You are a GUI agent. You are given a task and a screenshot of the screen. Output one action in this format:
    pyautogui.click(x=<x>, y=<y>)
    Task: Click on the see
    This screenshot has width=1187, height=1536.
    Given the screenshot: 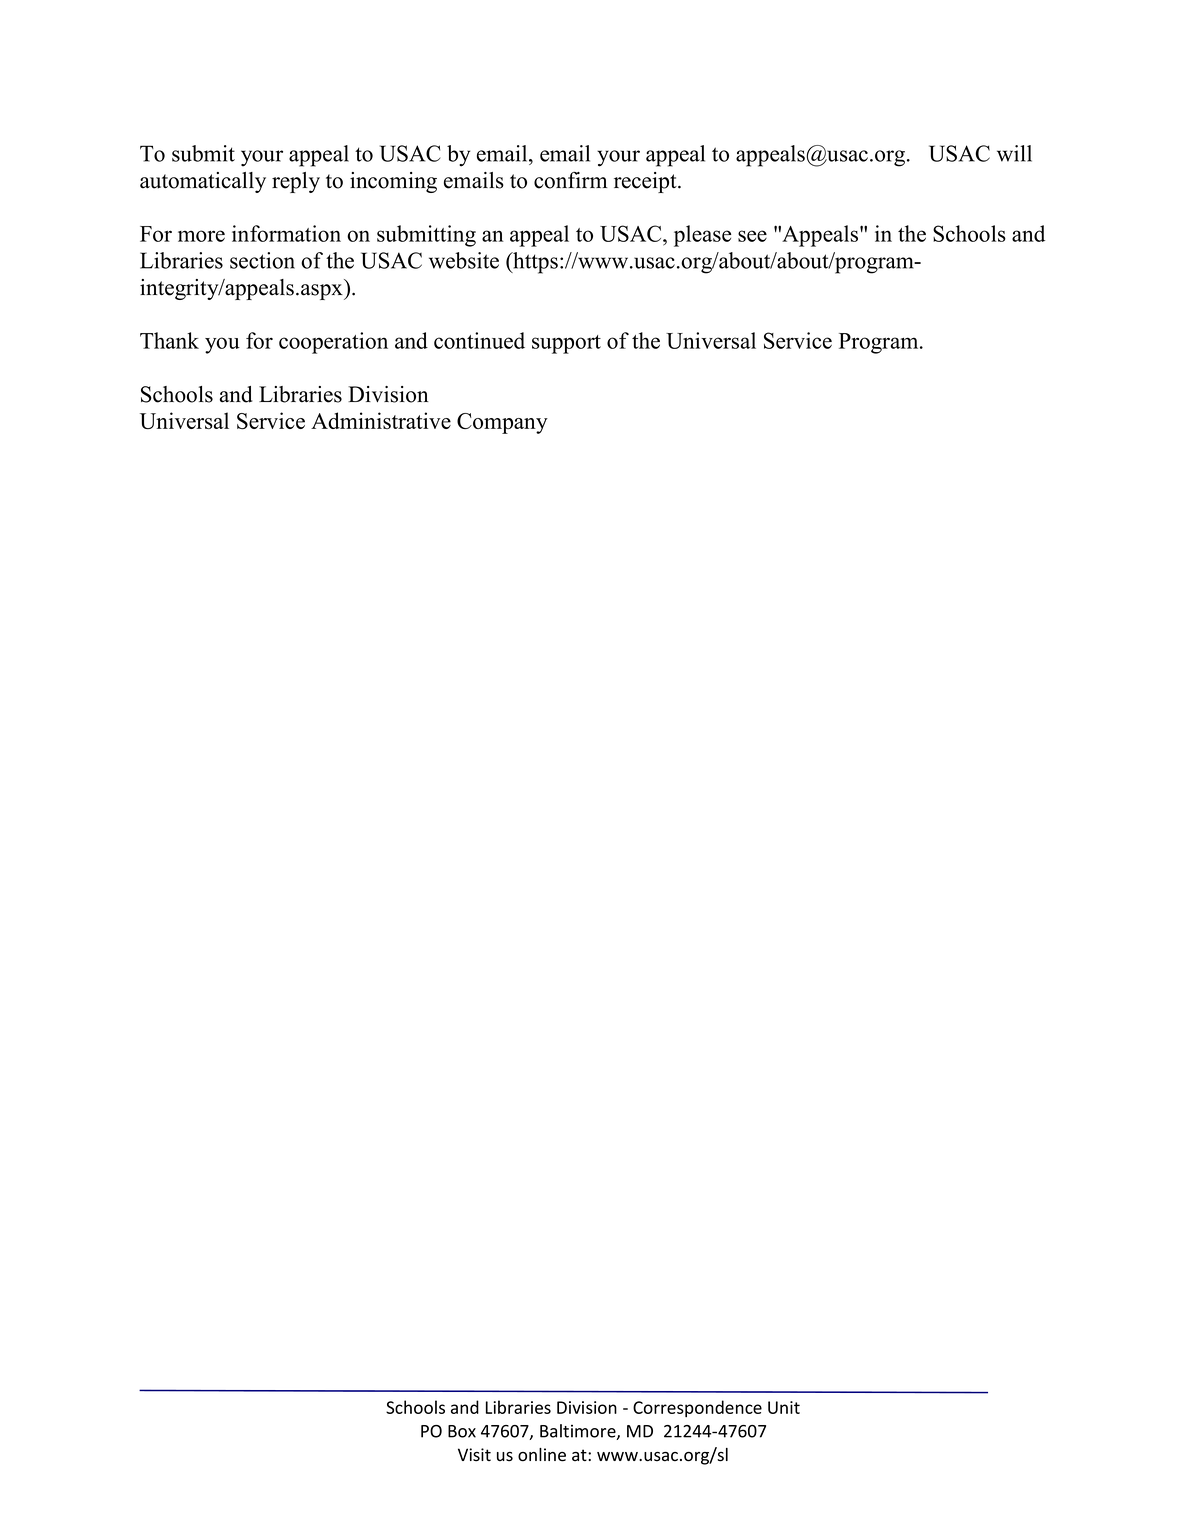 What is the action you would take?
    pyautogui.click(x=752, y=236)
